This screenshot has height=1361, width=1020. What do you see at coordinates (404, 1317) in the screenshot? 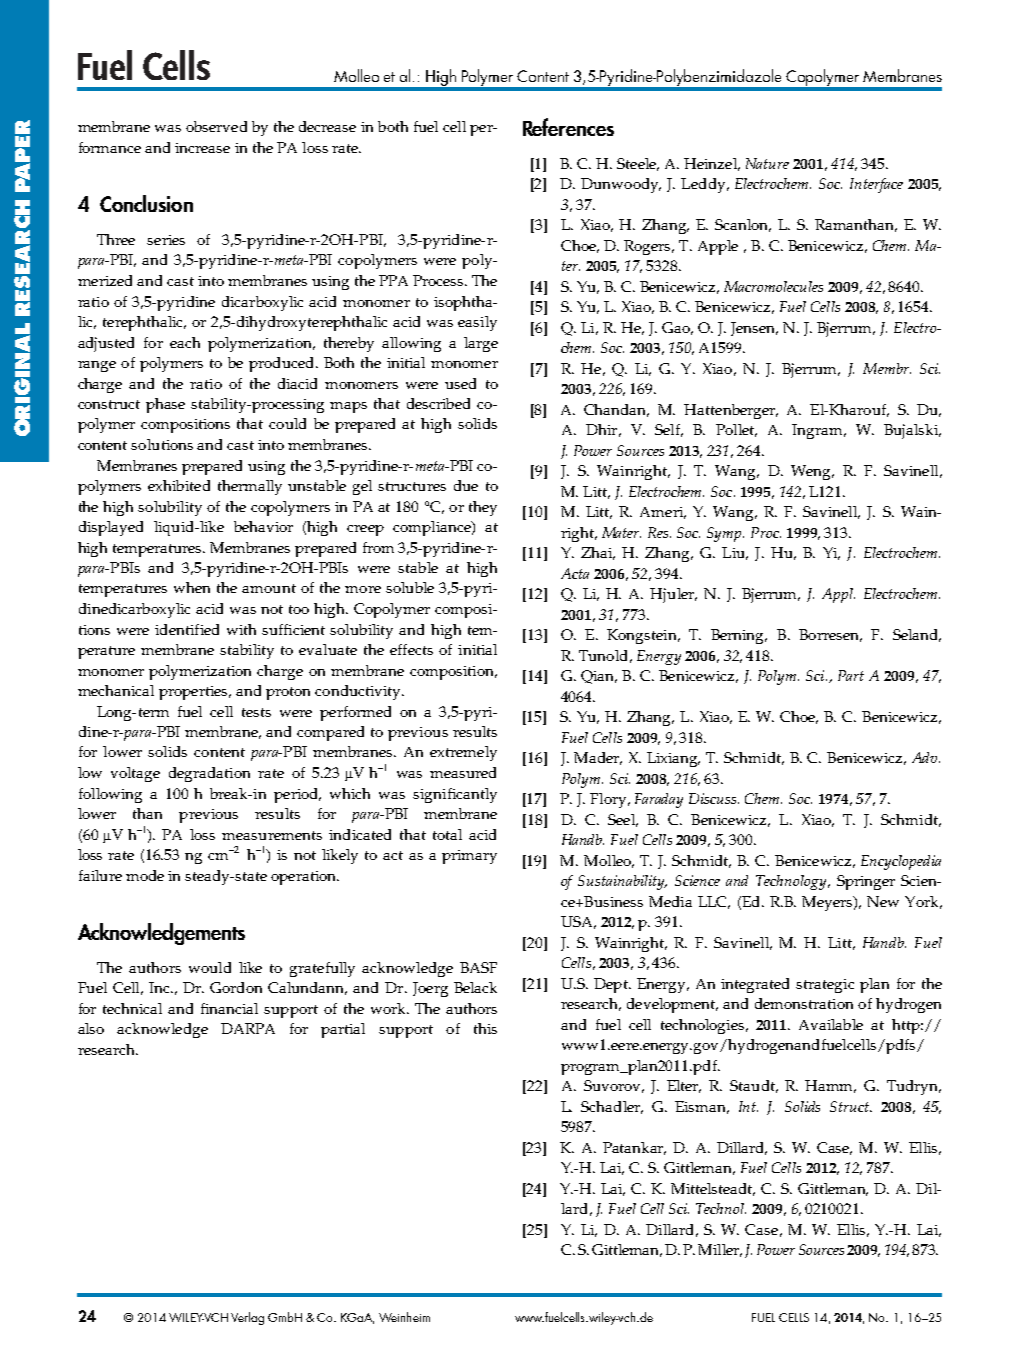
I see `Weinheim` at bounding box center [404, 1317].
